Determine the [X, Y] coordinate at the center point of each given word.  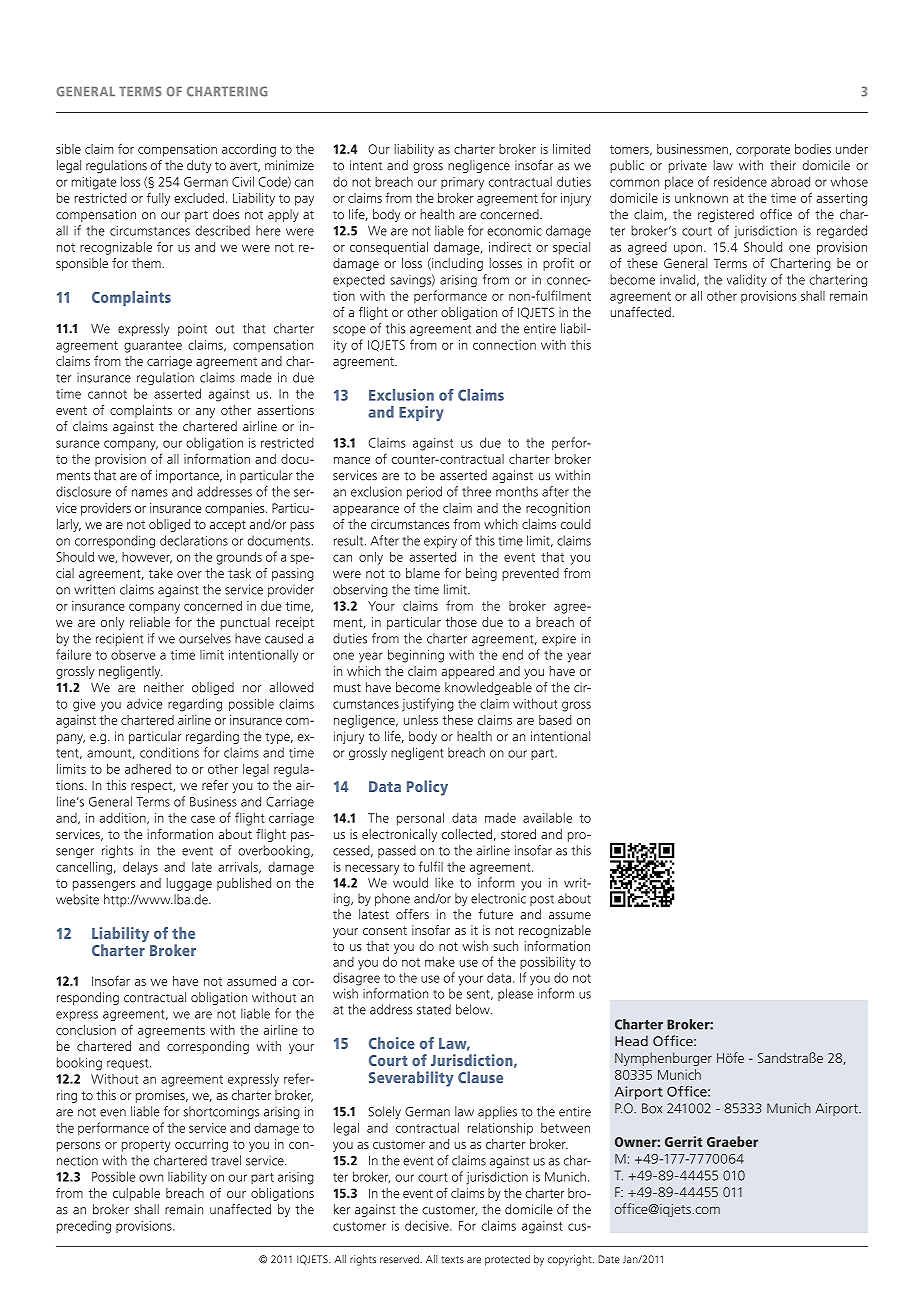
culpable [136, 1194]
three [476, 491]
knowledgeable [488, 688]
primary [462, 183]
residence [740, 181]
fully [158, 199]
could [576, 524]
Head [631, 1041]
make [440, 962]
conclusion [86, 1030]
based [555, 720]
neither [164, 687]
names [150, 493]
